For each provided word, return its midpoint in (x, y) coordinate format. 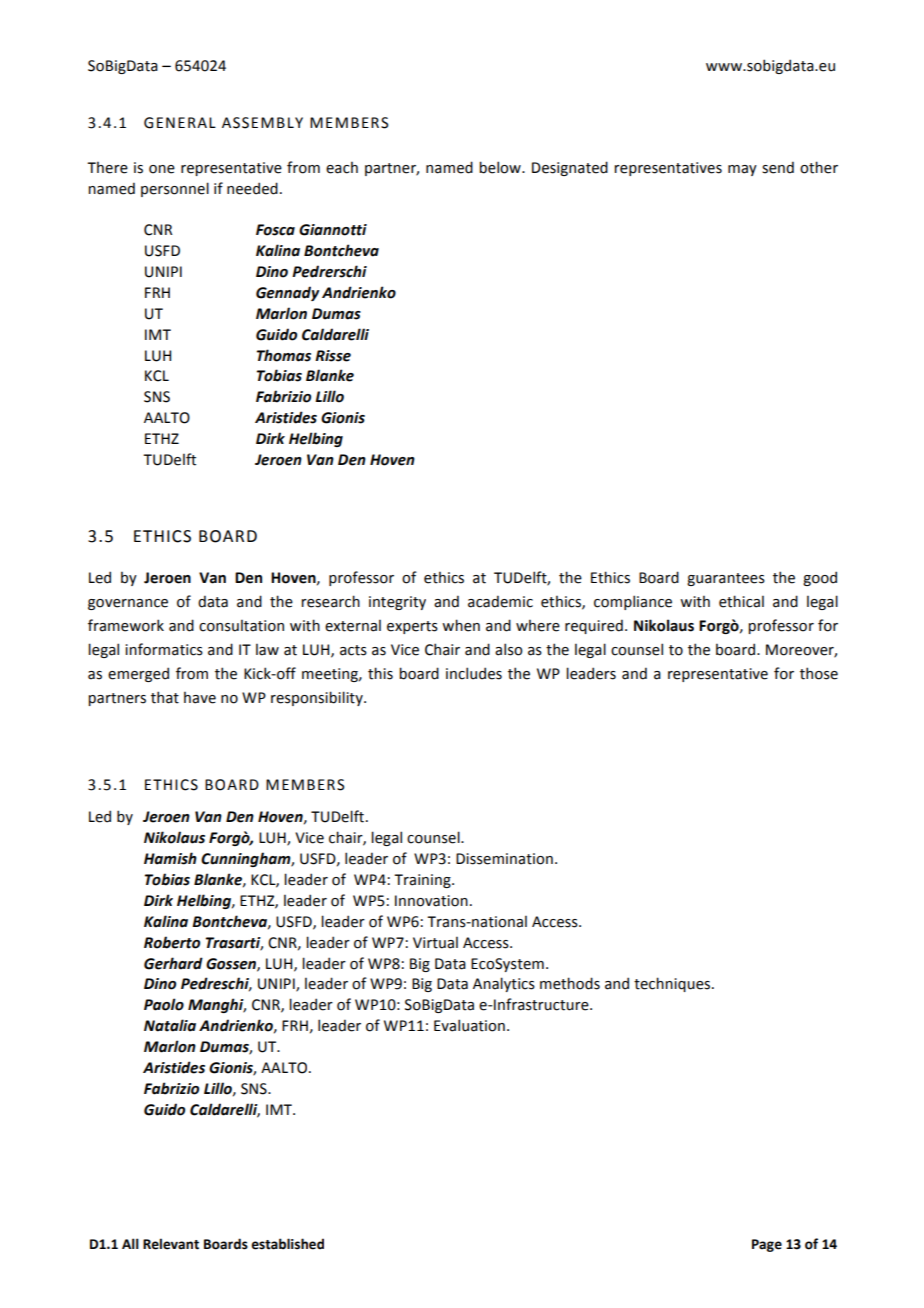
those (819, 673)
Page (767, 1245)
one (162, 169)
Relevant (171, 1244)
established (287, 1244)
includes (474, 673)
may (742, 170)
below (501, 167)
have (200, 697)
